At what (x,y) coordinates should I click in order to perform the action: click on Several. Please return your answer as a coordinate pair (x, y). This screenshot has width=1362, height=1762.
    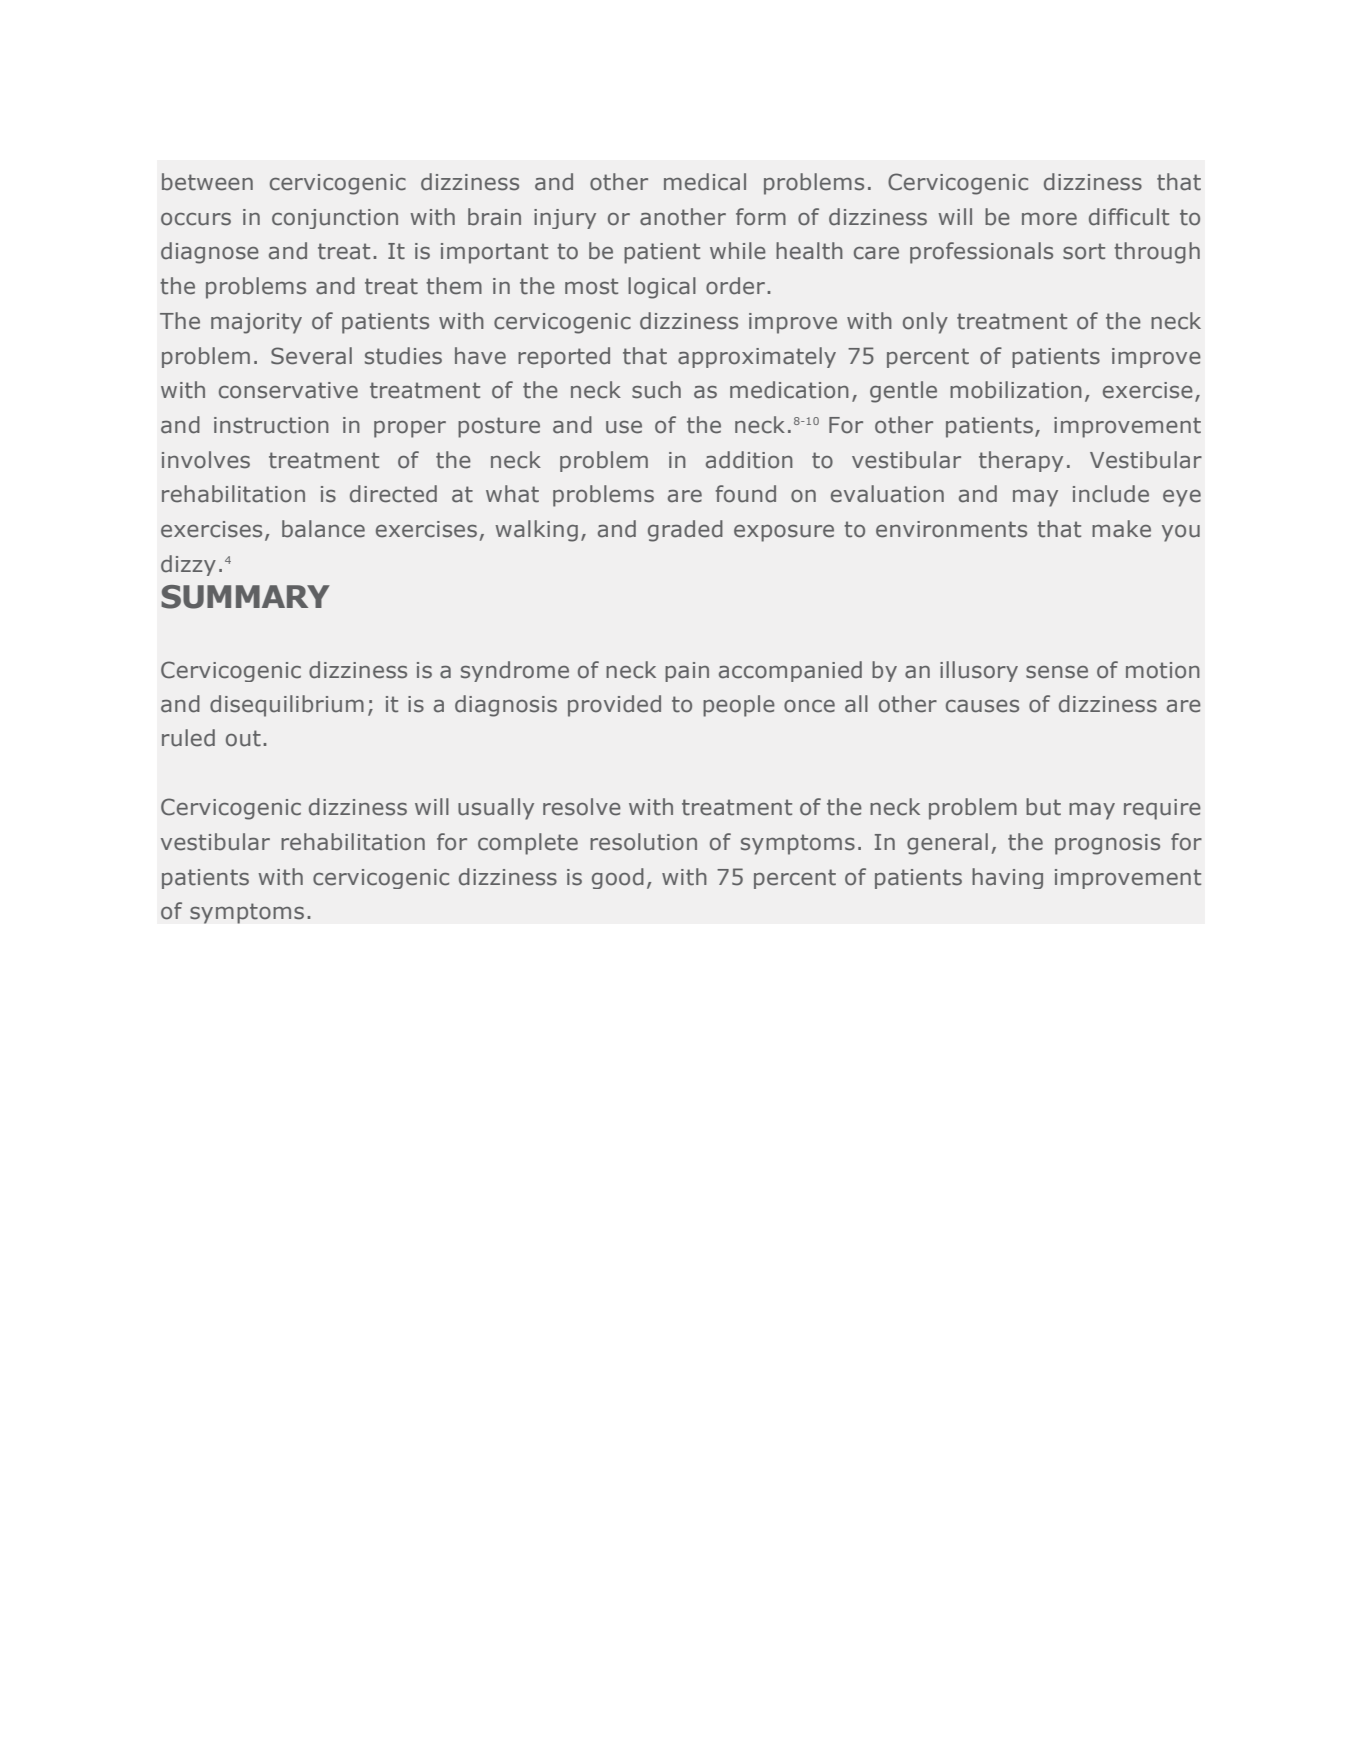
    Looking at the image, I should click on (311, 356).
